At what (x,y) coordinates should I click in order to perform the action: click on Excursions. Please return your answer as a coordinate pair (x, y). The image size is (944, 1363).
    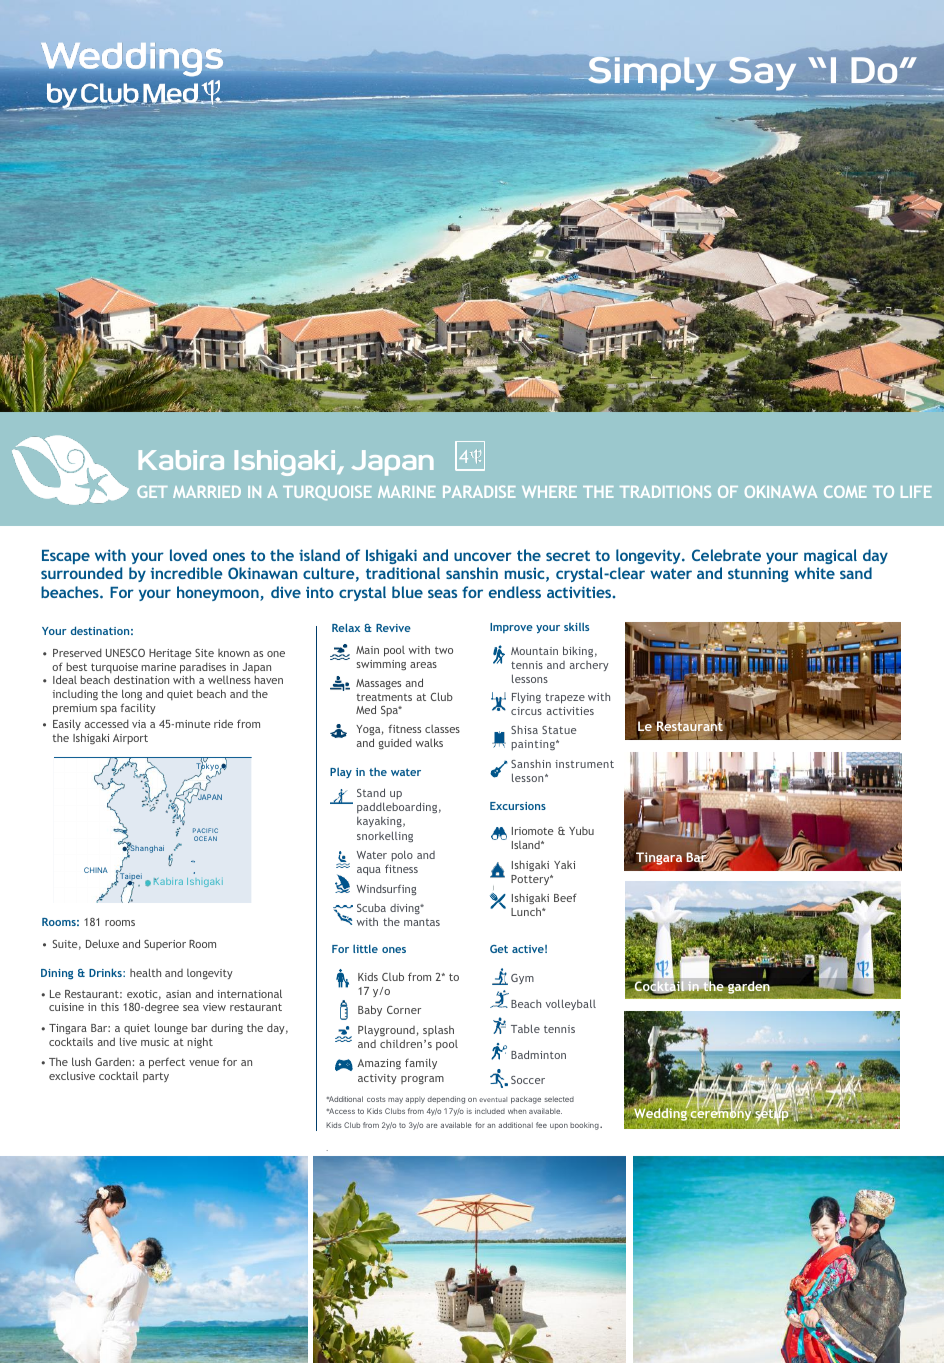
    Looking at the image, I should click on (518, 806).
